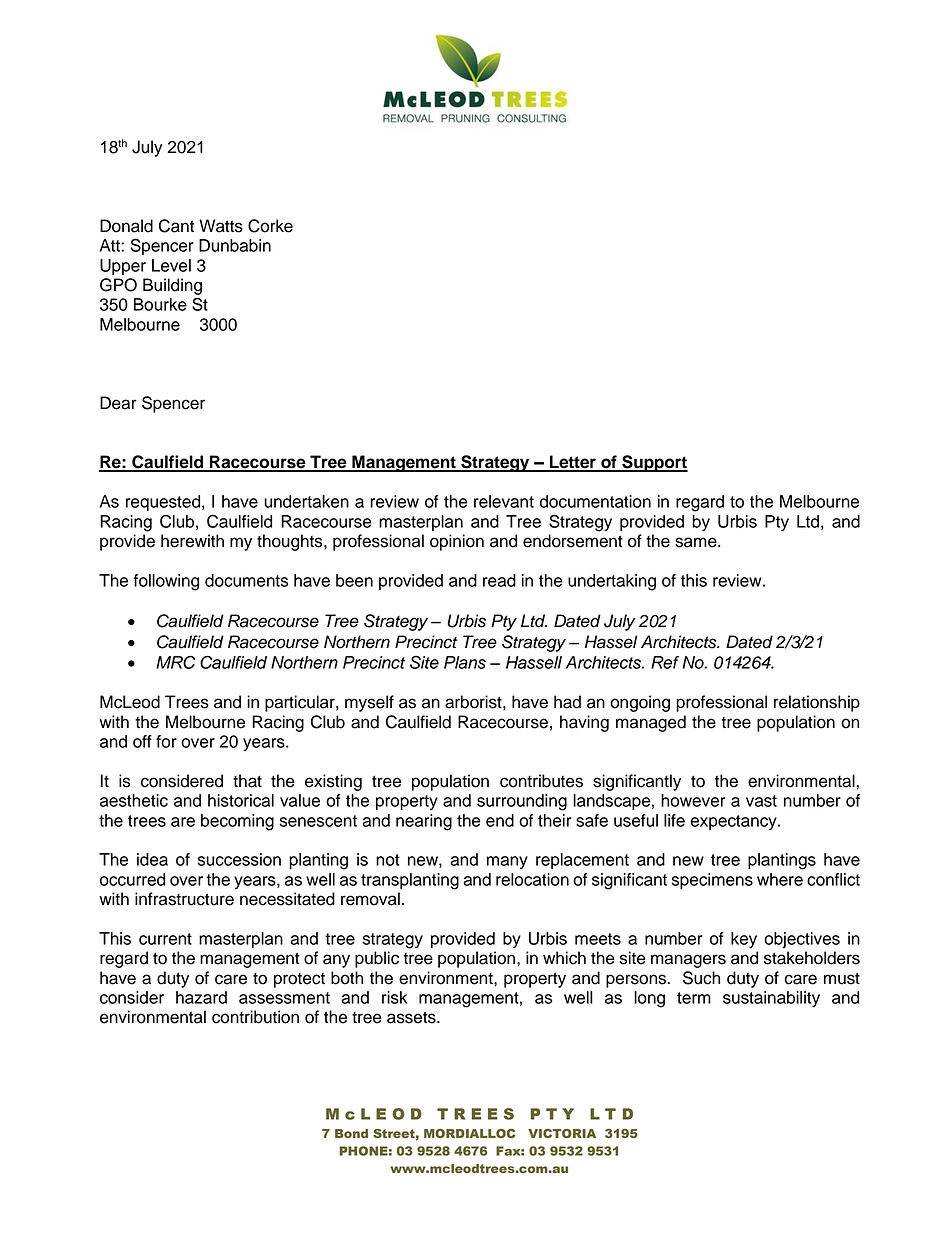  Describe the element at coordinates (175, 662) in the screenshot. I see `MRC` at that location.
